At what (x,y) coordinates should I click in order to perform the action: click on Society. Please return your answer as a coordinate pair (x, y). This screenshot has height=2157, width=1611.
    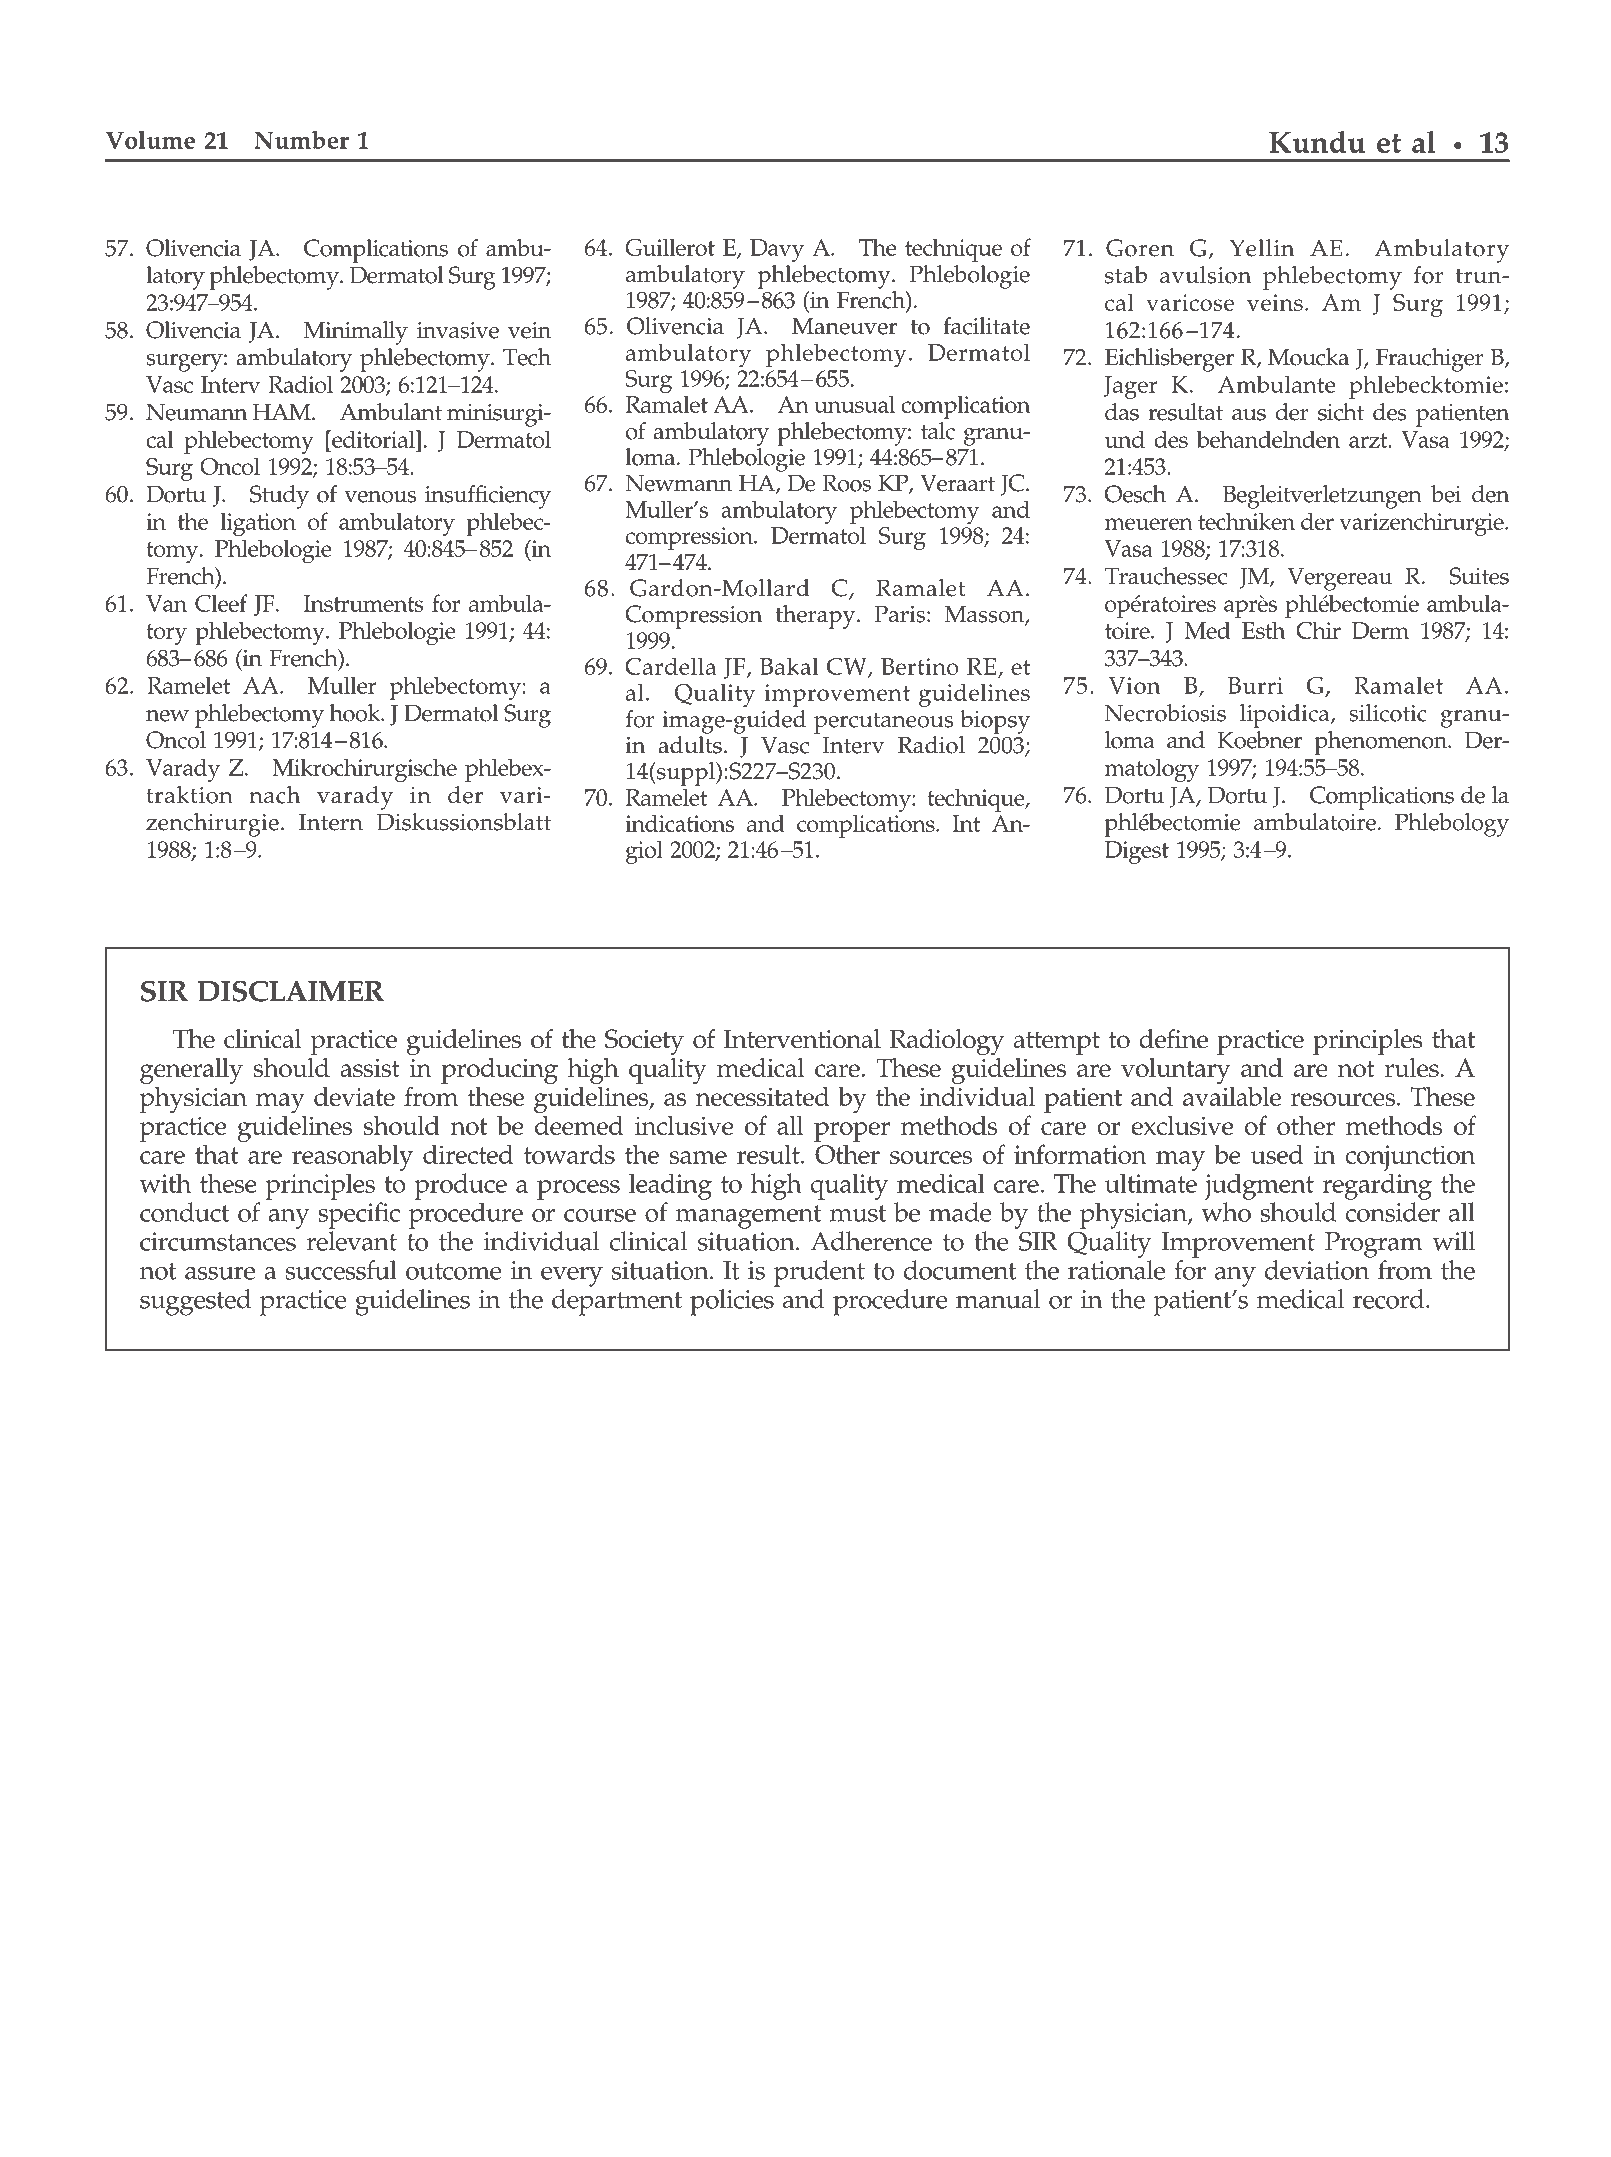
    Looking at the image, I should click on (644, 1042).
